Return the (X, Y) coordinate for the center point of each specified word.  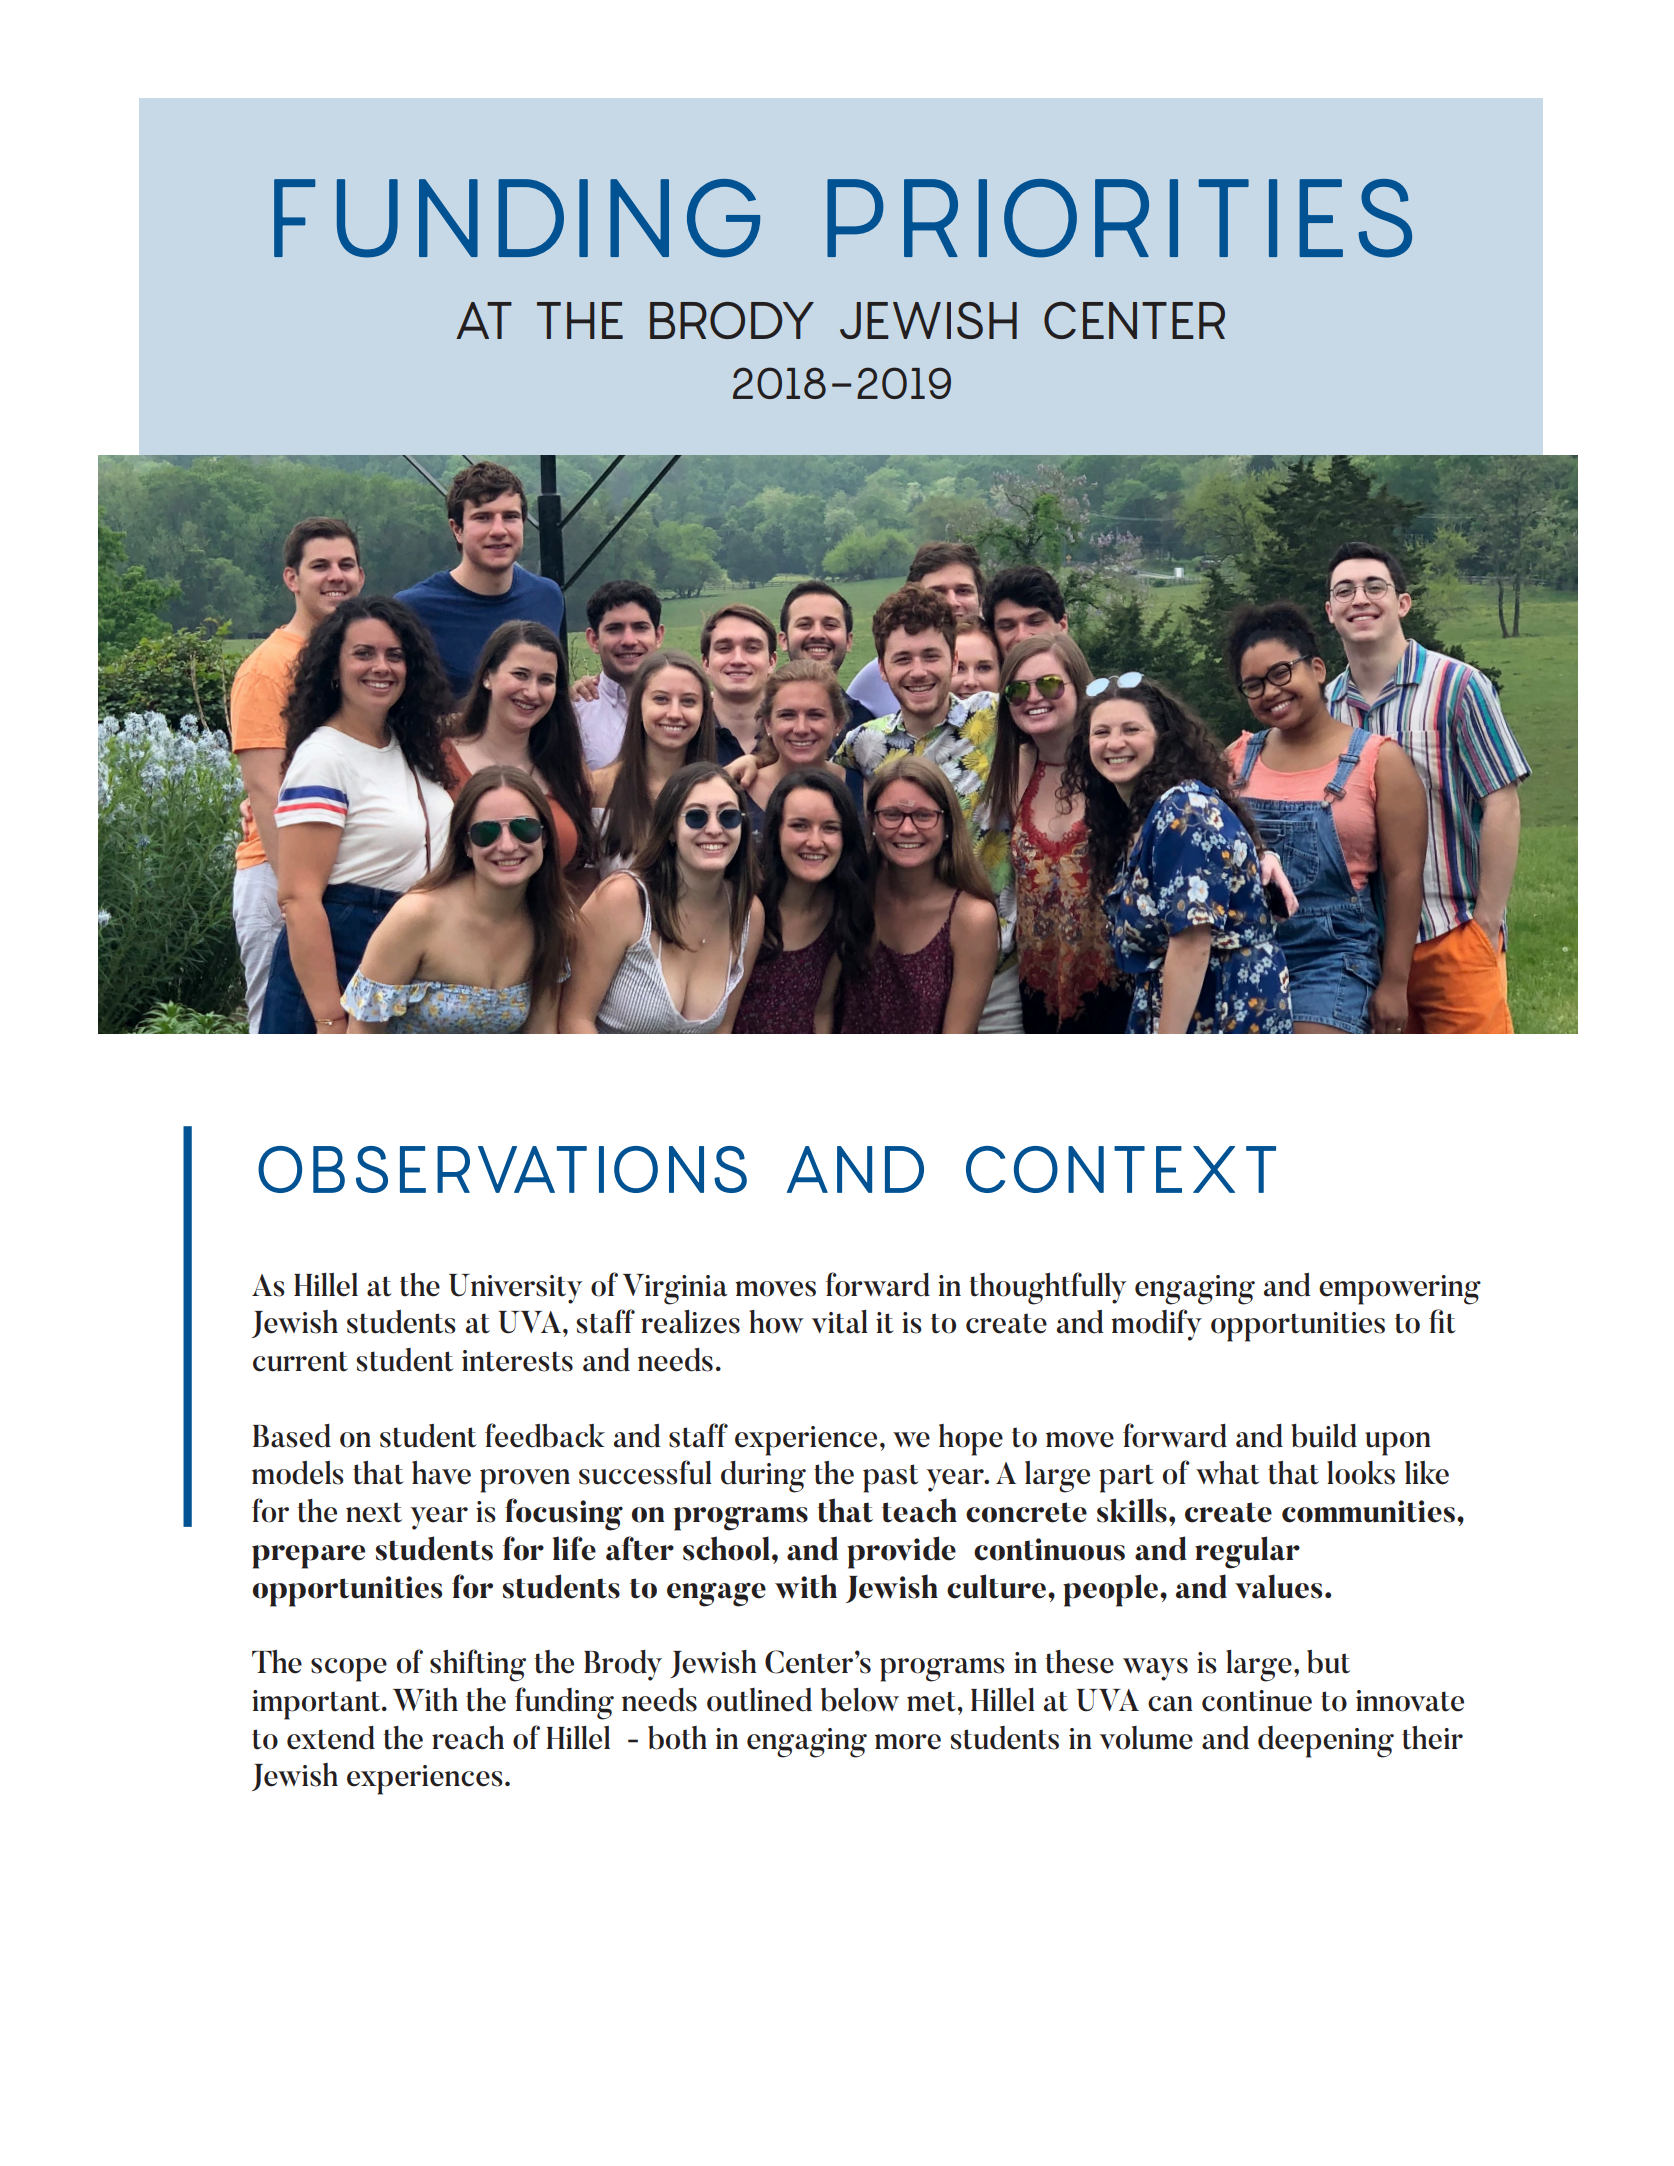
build (1324, 1436)
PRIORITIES (1119, 218)
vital (840, 1322)
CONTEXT (1121, 1169)
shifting (478, 1665)
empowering (1400, 1290)
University (515, 1289)
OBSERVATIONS (502, 1169)
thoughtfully (1047, 1288)
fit (1442, 1321)
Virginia (675, 1289)
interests (517, 1361)
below (860, 1700)
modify (1156, 1325)
